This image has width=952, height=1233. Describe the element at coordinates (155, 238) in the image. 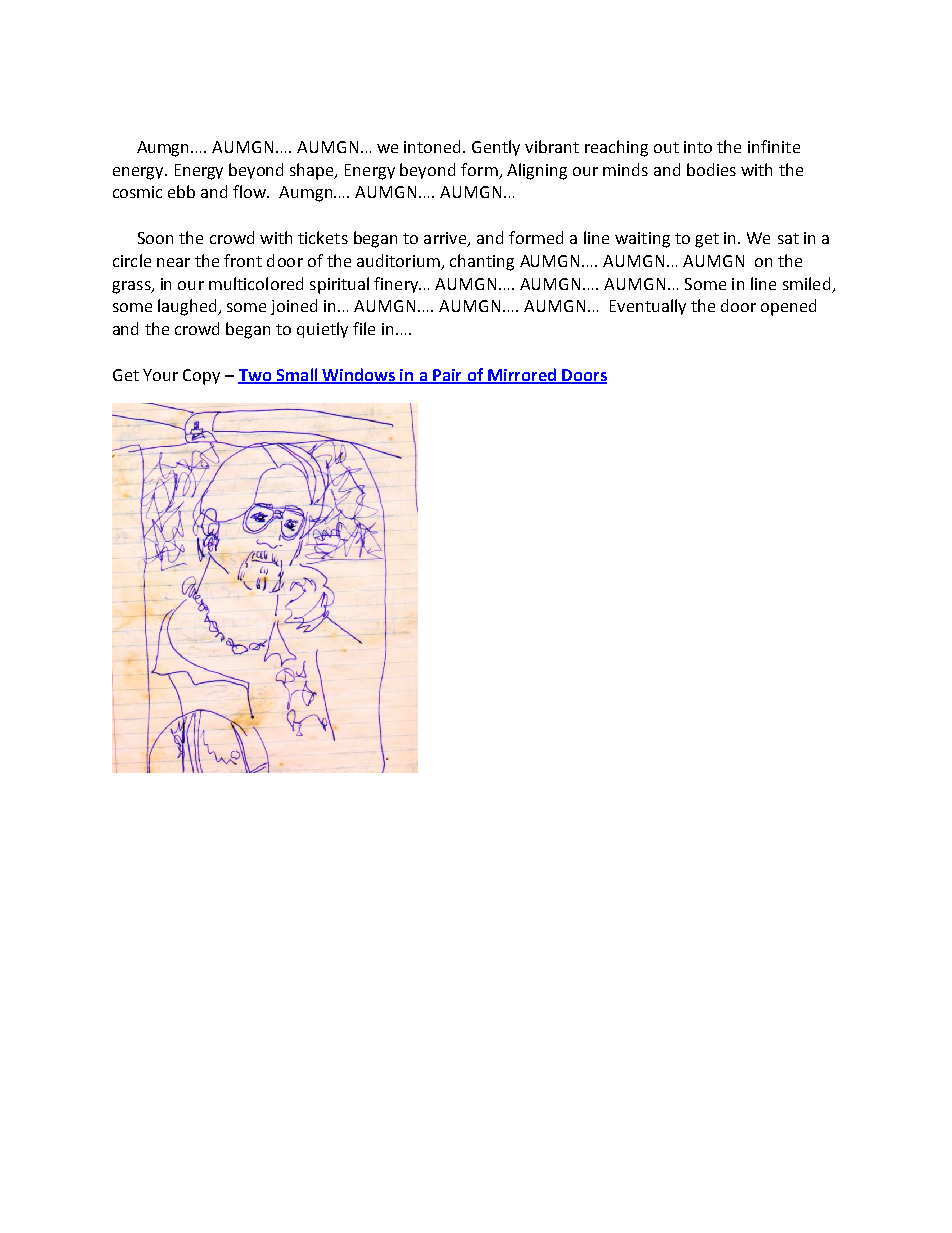

I see `Soon` at that location.
